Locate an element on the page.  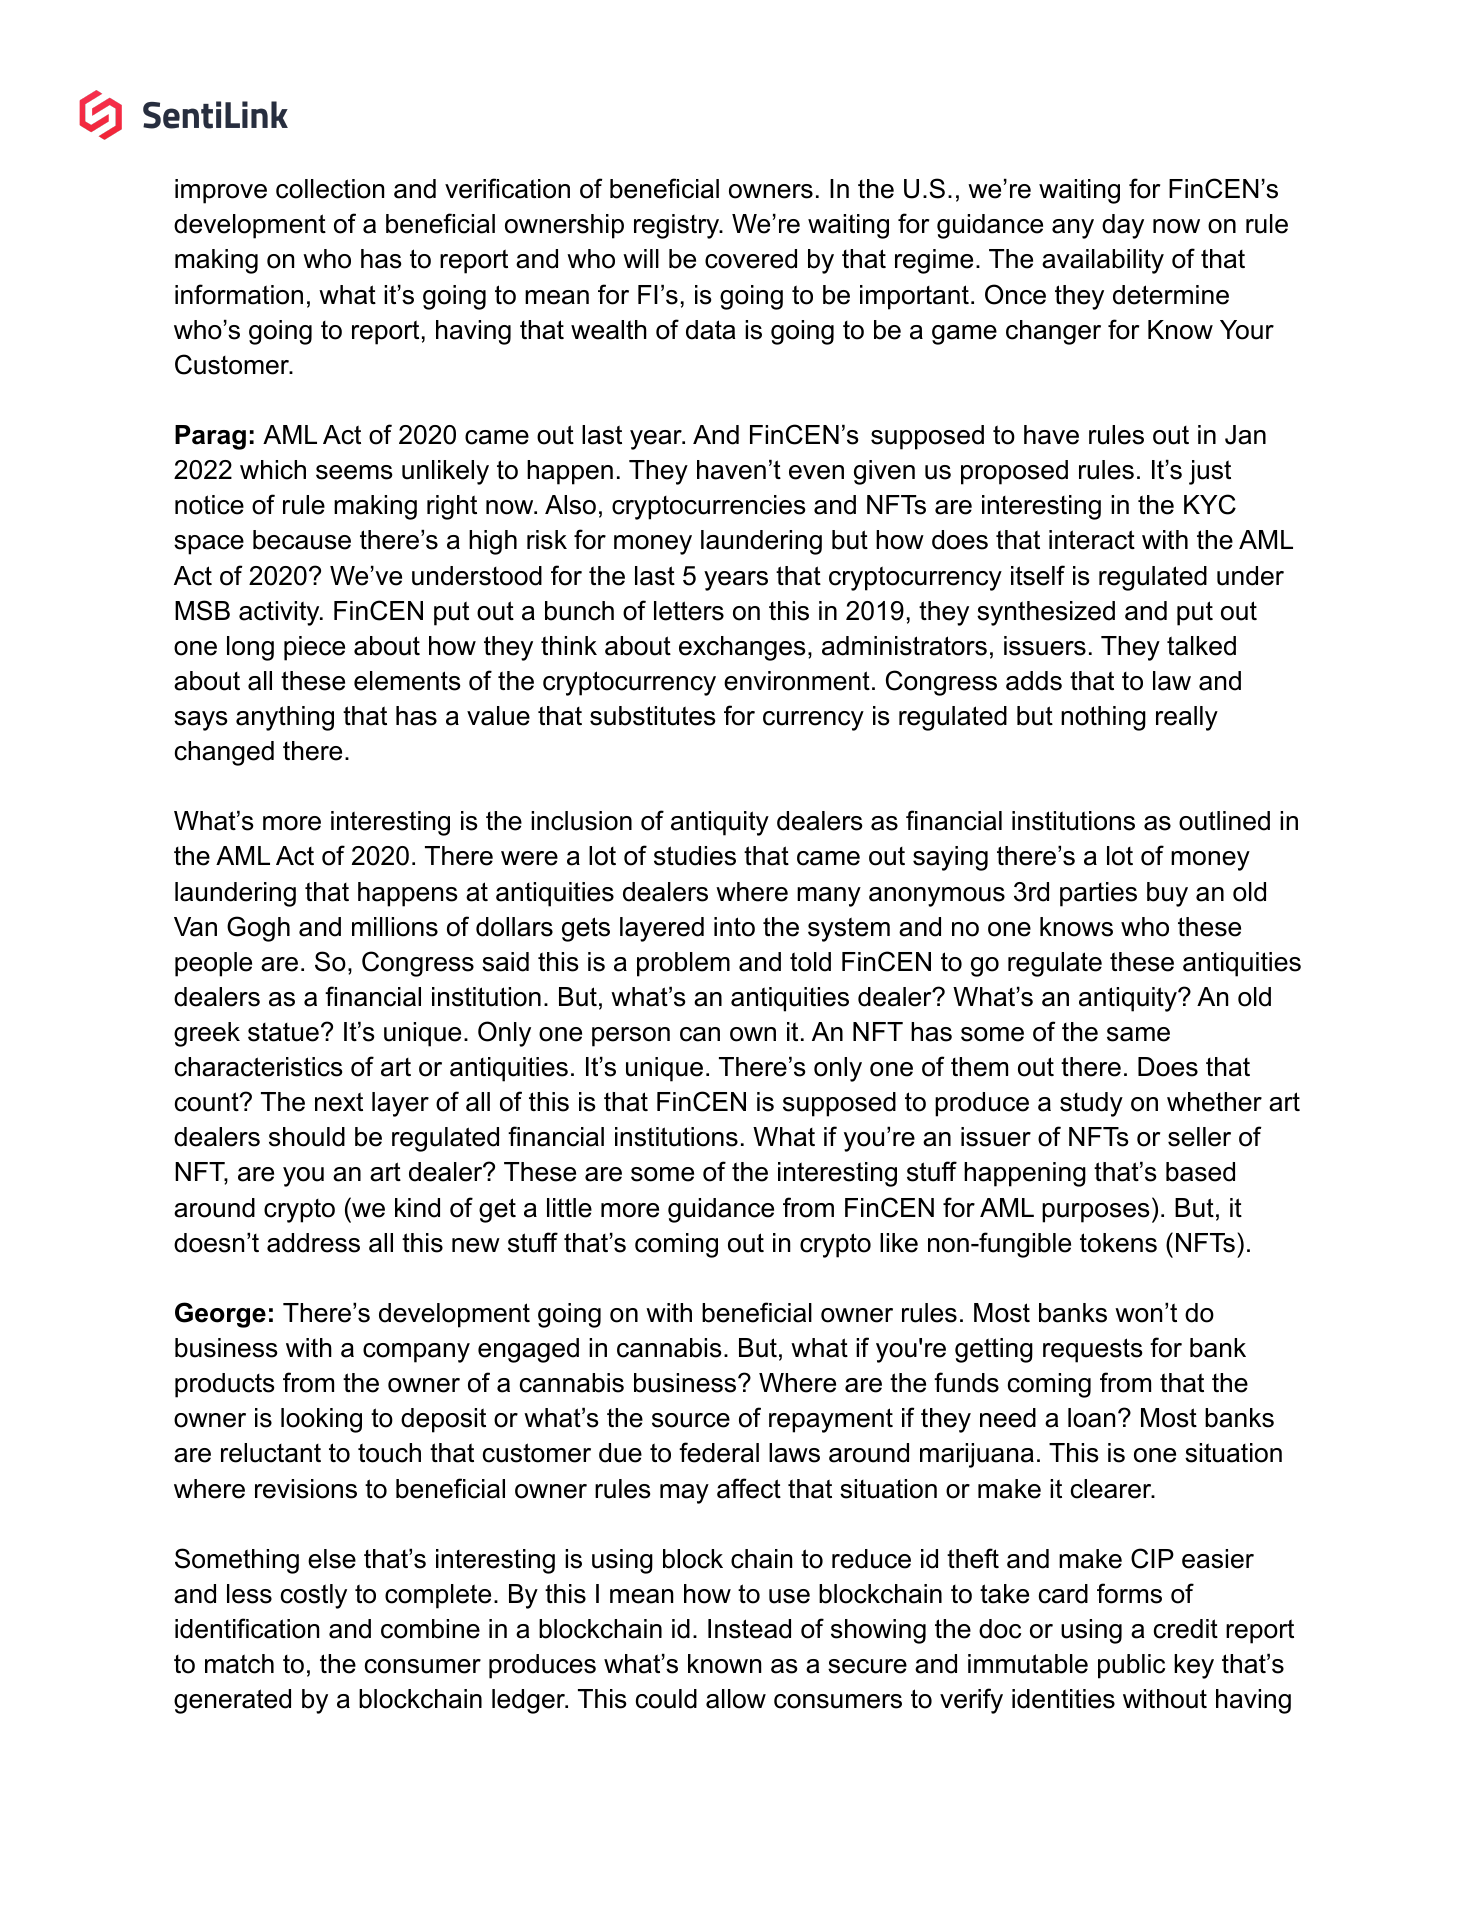
parties is located at coordinates (1098, 894).
